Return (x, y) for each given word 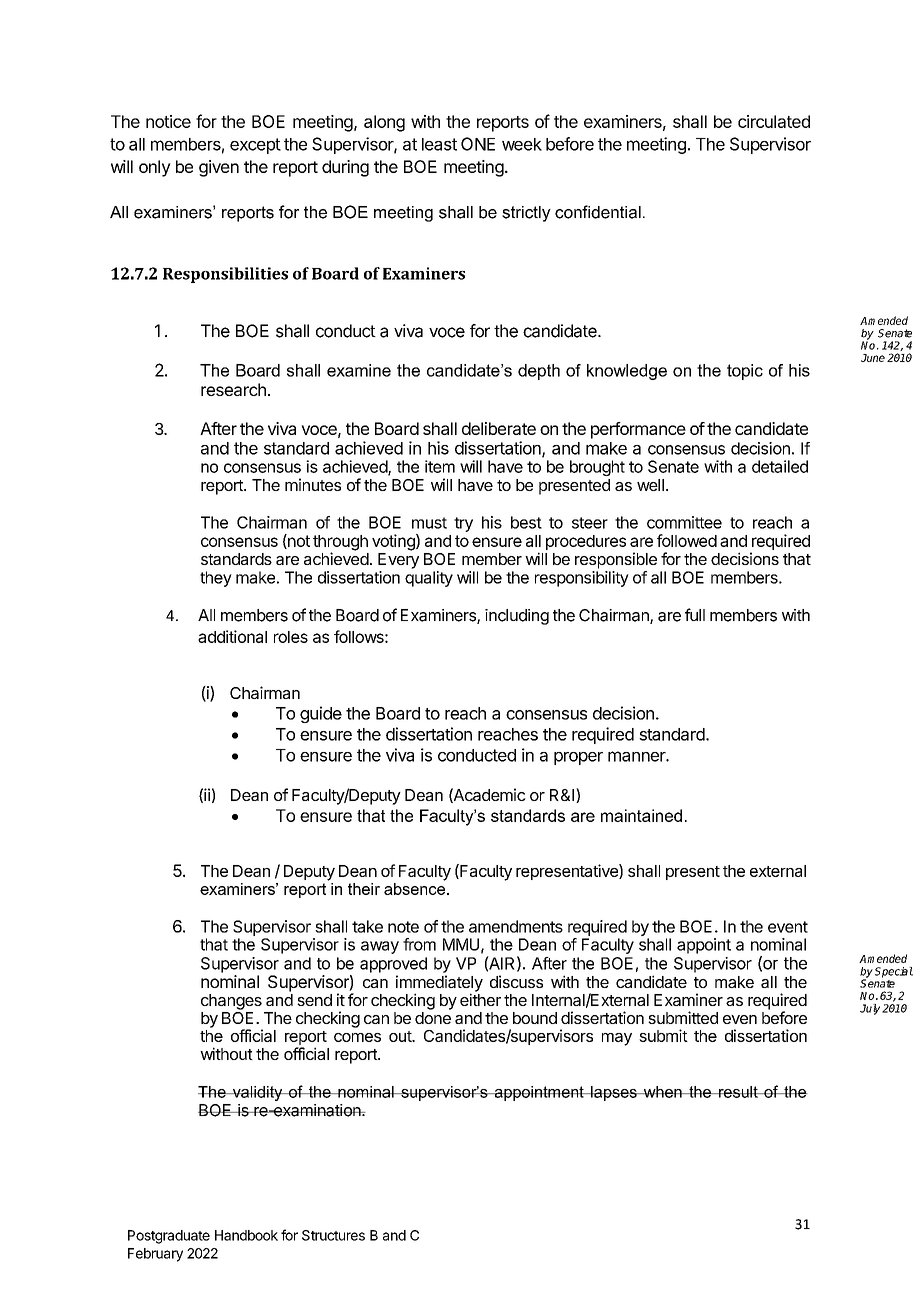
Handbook (246, 1235)
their (364, 889)
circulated (774, 121)
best (526, 522)
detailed (780, 466)
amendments (516, 926)
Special (894, 972)
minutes (313, 484)
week (522, 144)
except (255, 146)
